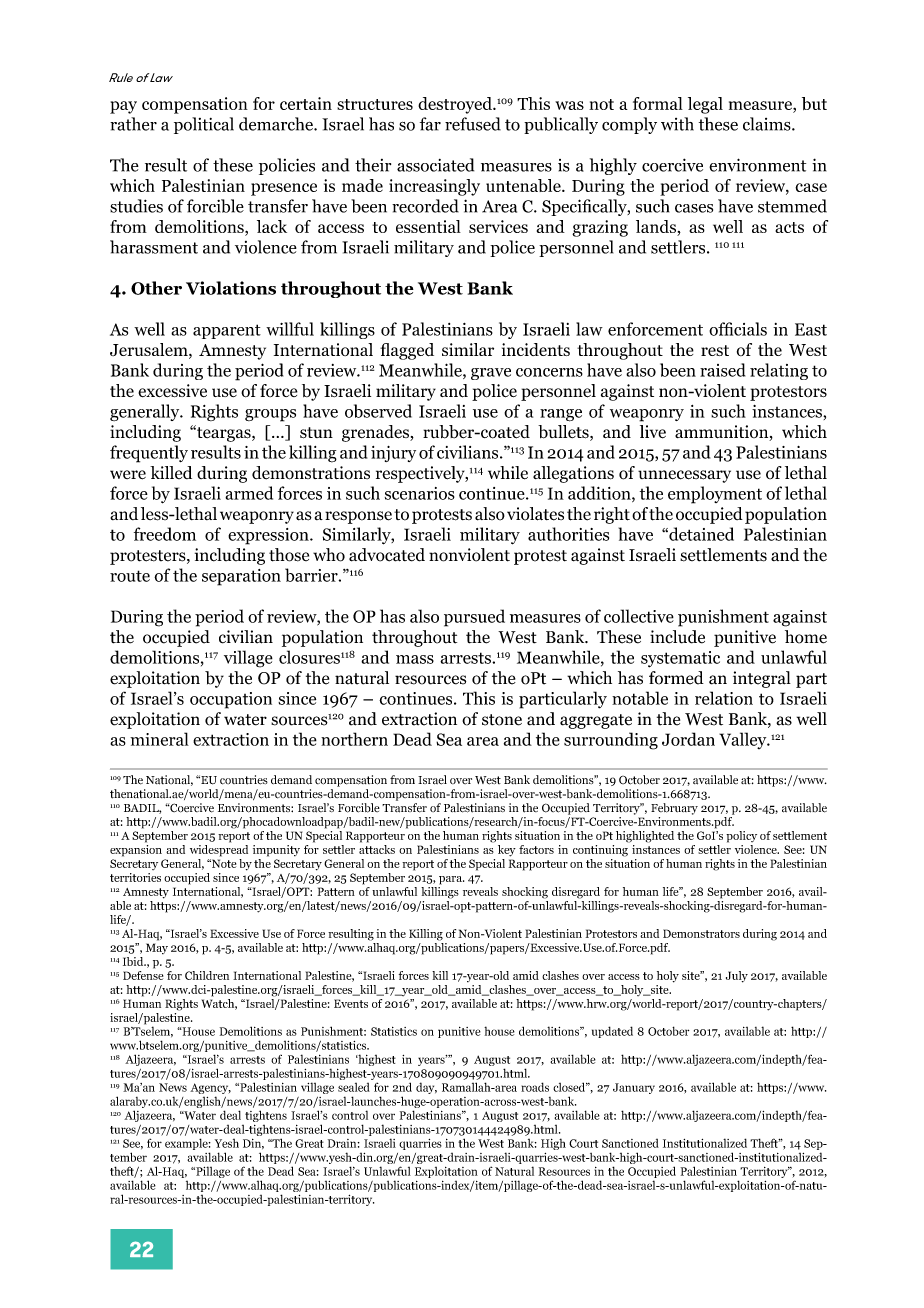  What do you see at coordinates (722, 370) in the screenshot?
I see `raised` at bounding box center [722, 370].
